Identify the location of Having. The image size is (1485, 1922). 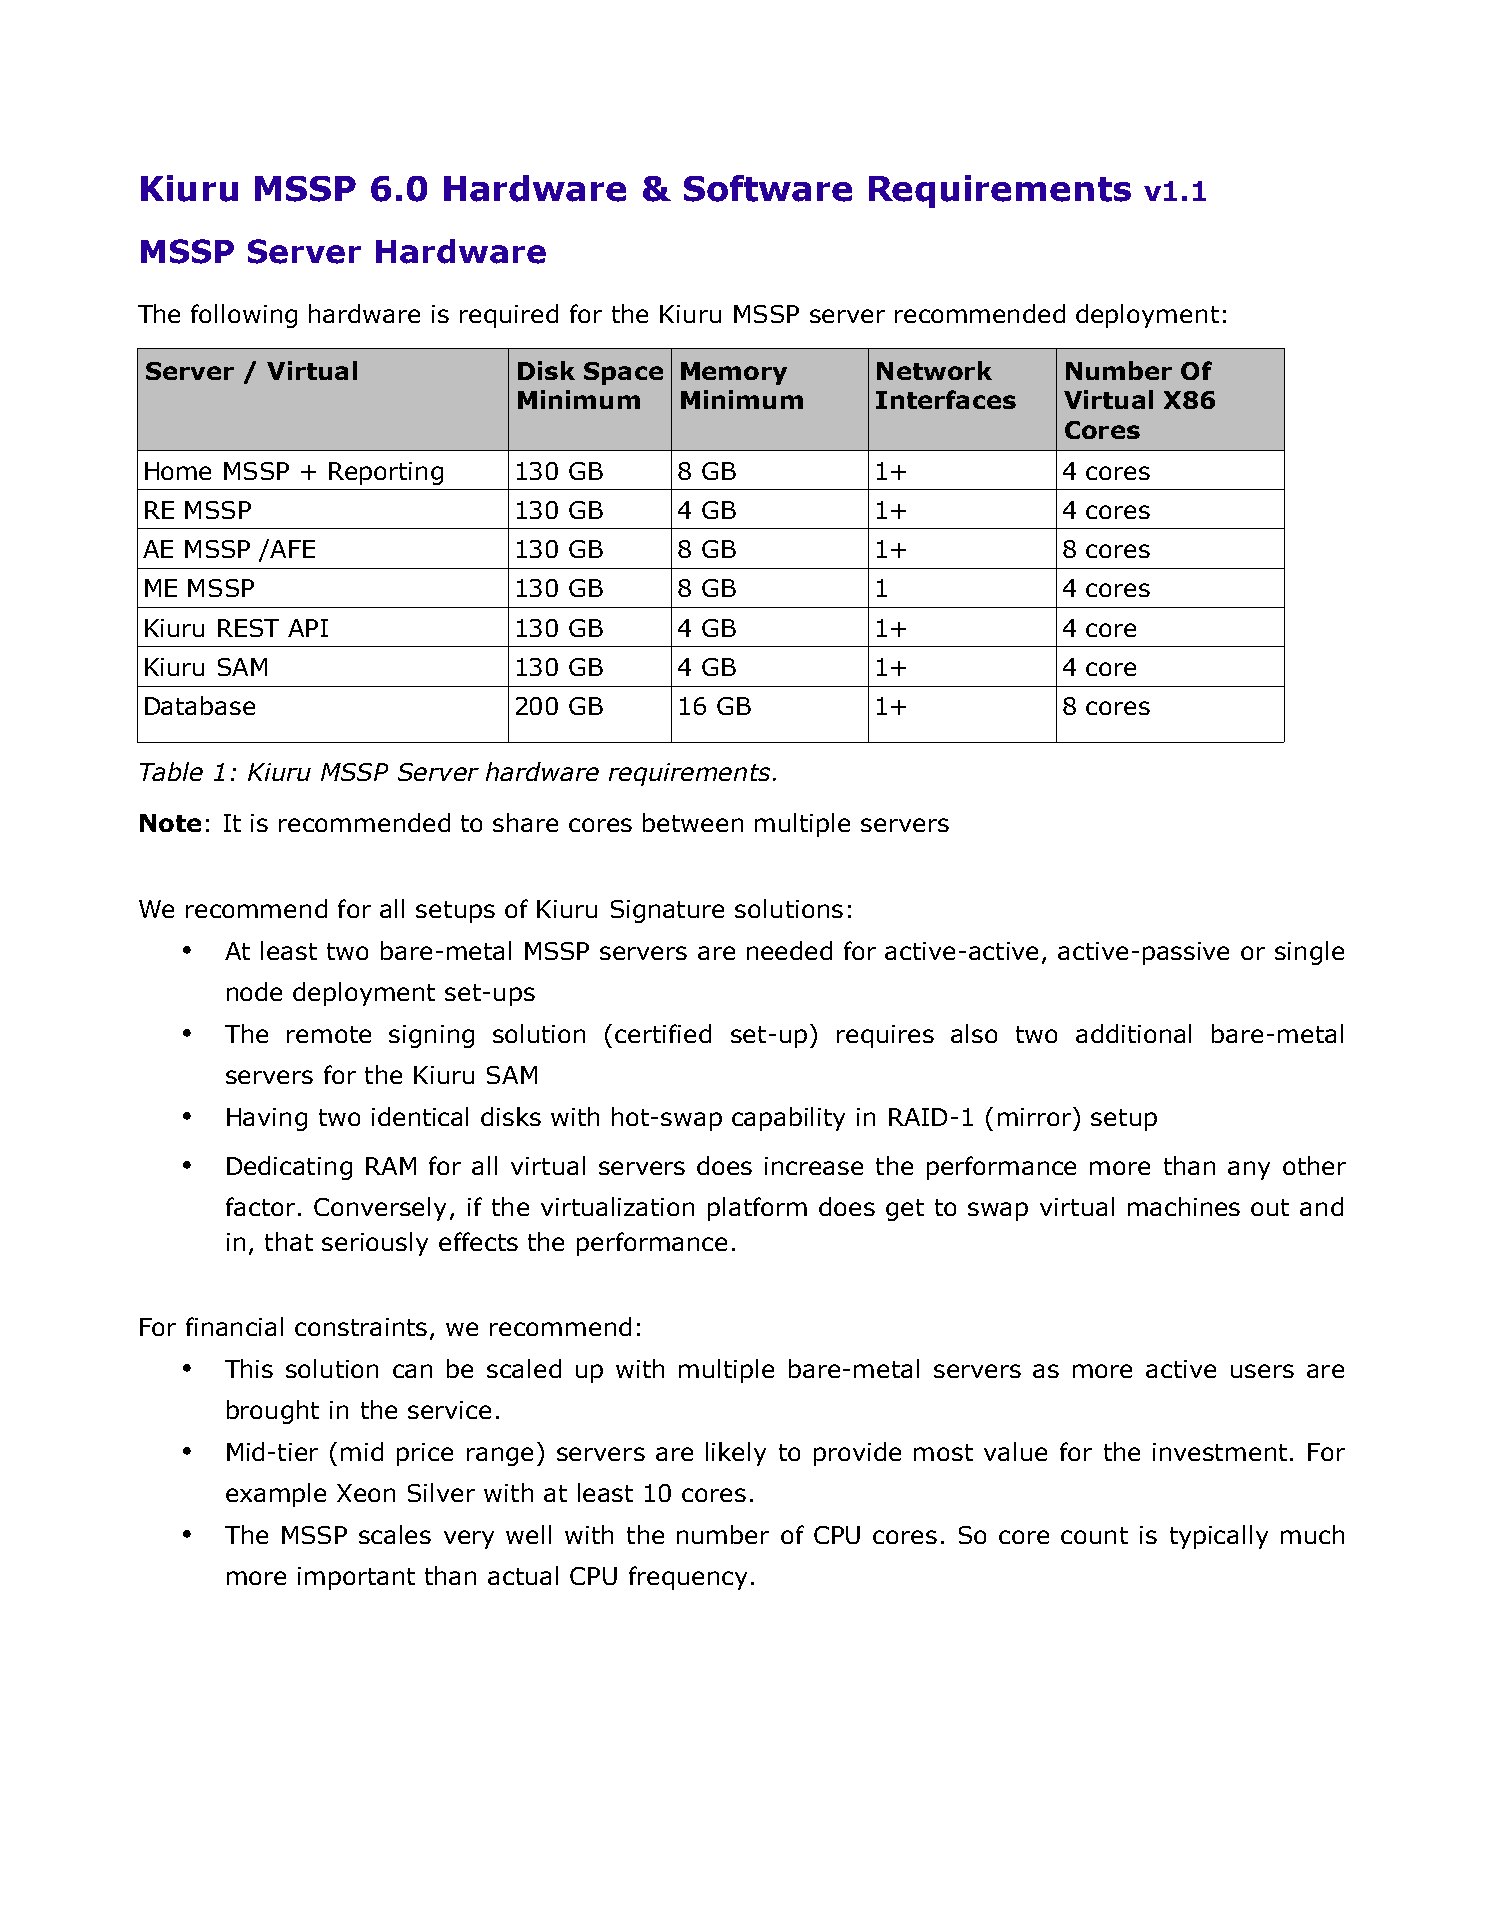
(267, 1119).
